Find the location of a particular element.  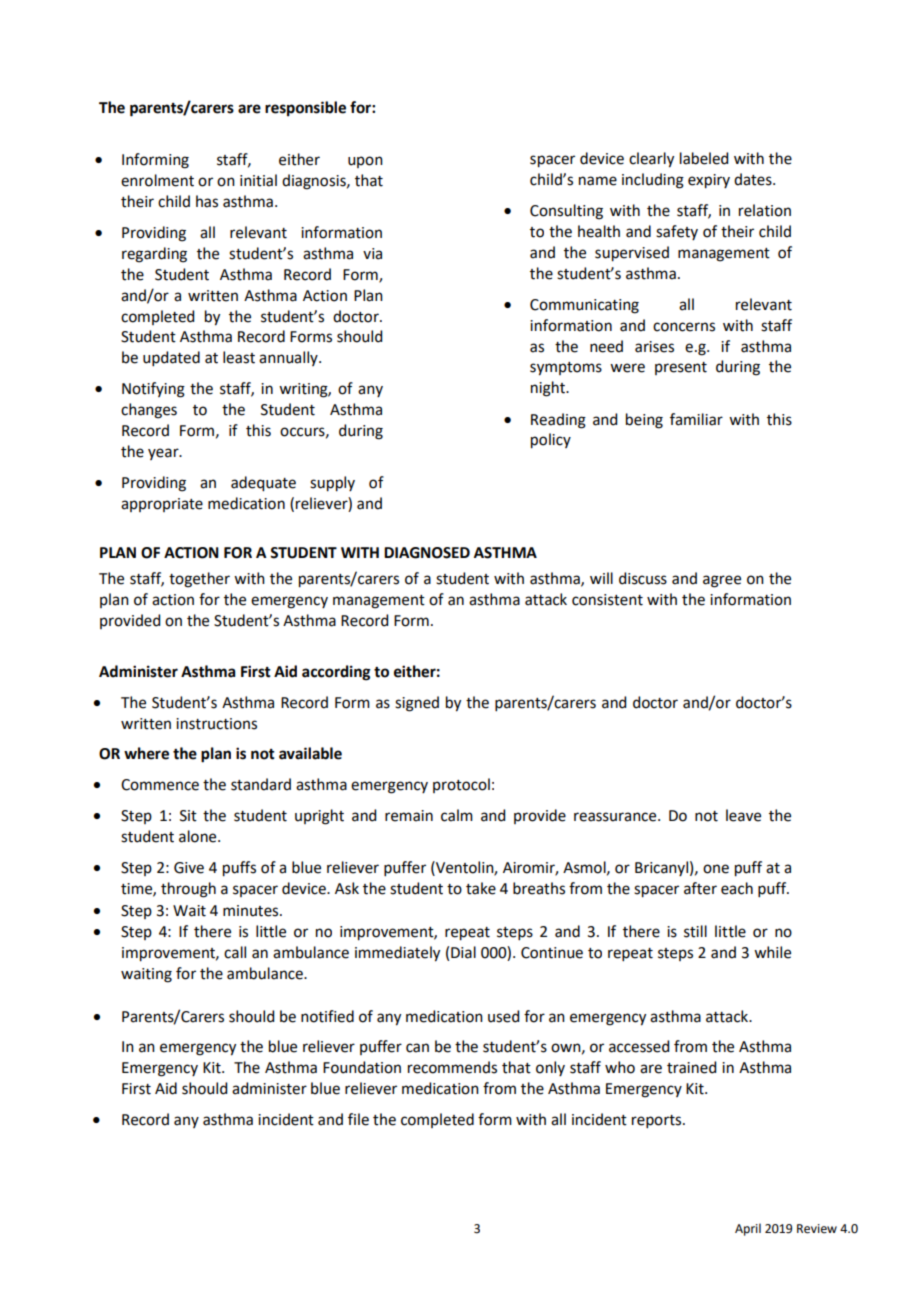

file is located at coordinates (358, 1119).
